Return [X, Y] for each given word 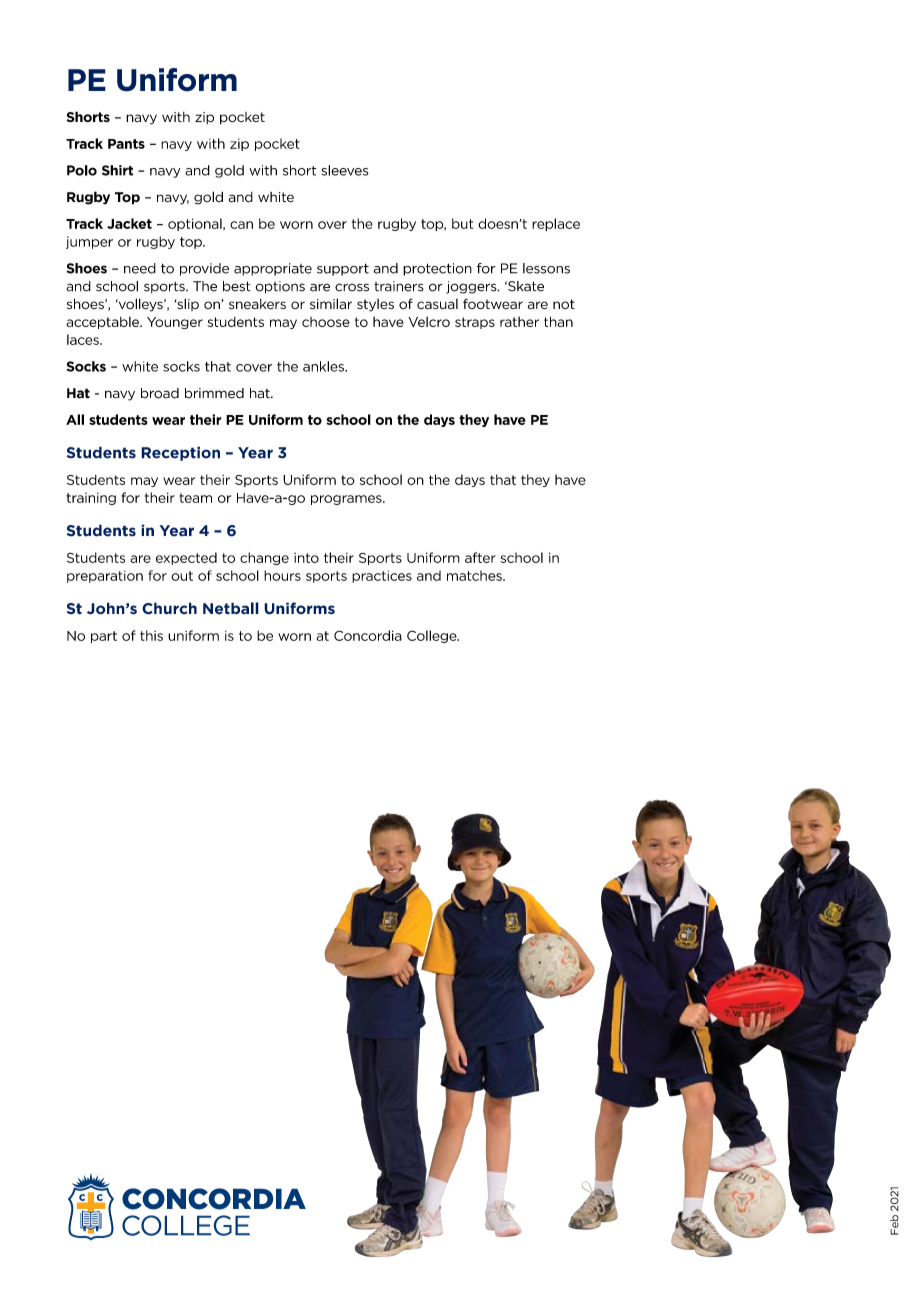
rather [519, 322]
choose [326, 322]
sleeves [345, 170]
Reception [180, 453]
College [433, 636]
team [195, 498]
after [480, 557]
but [462, 223]
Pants [126, 144]
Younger [175, 323]
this [151, 635]
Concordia [368, 635]
